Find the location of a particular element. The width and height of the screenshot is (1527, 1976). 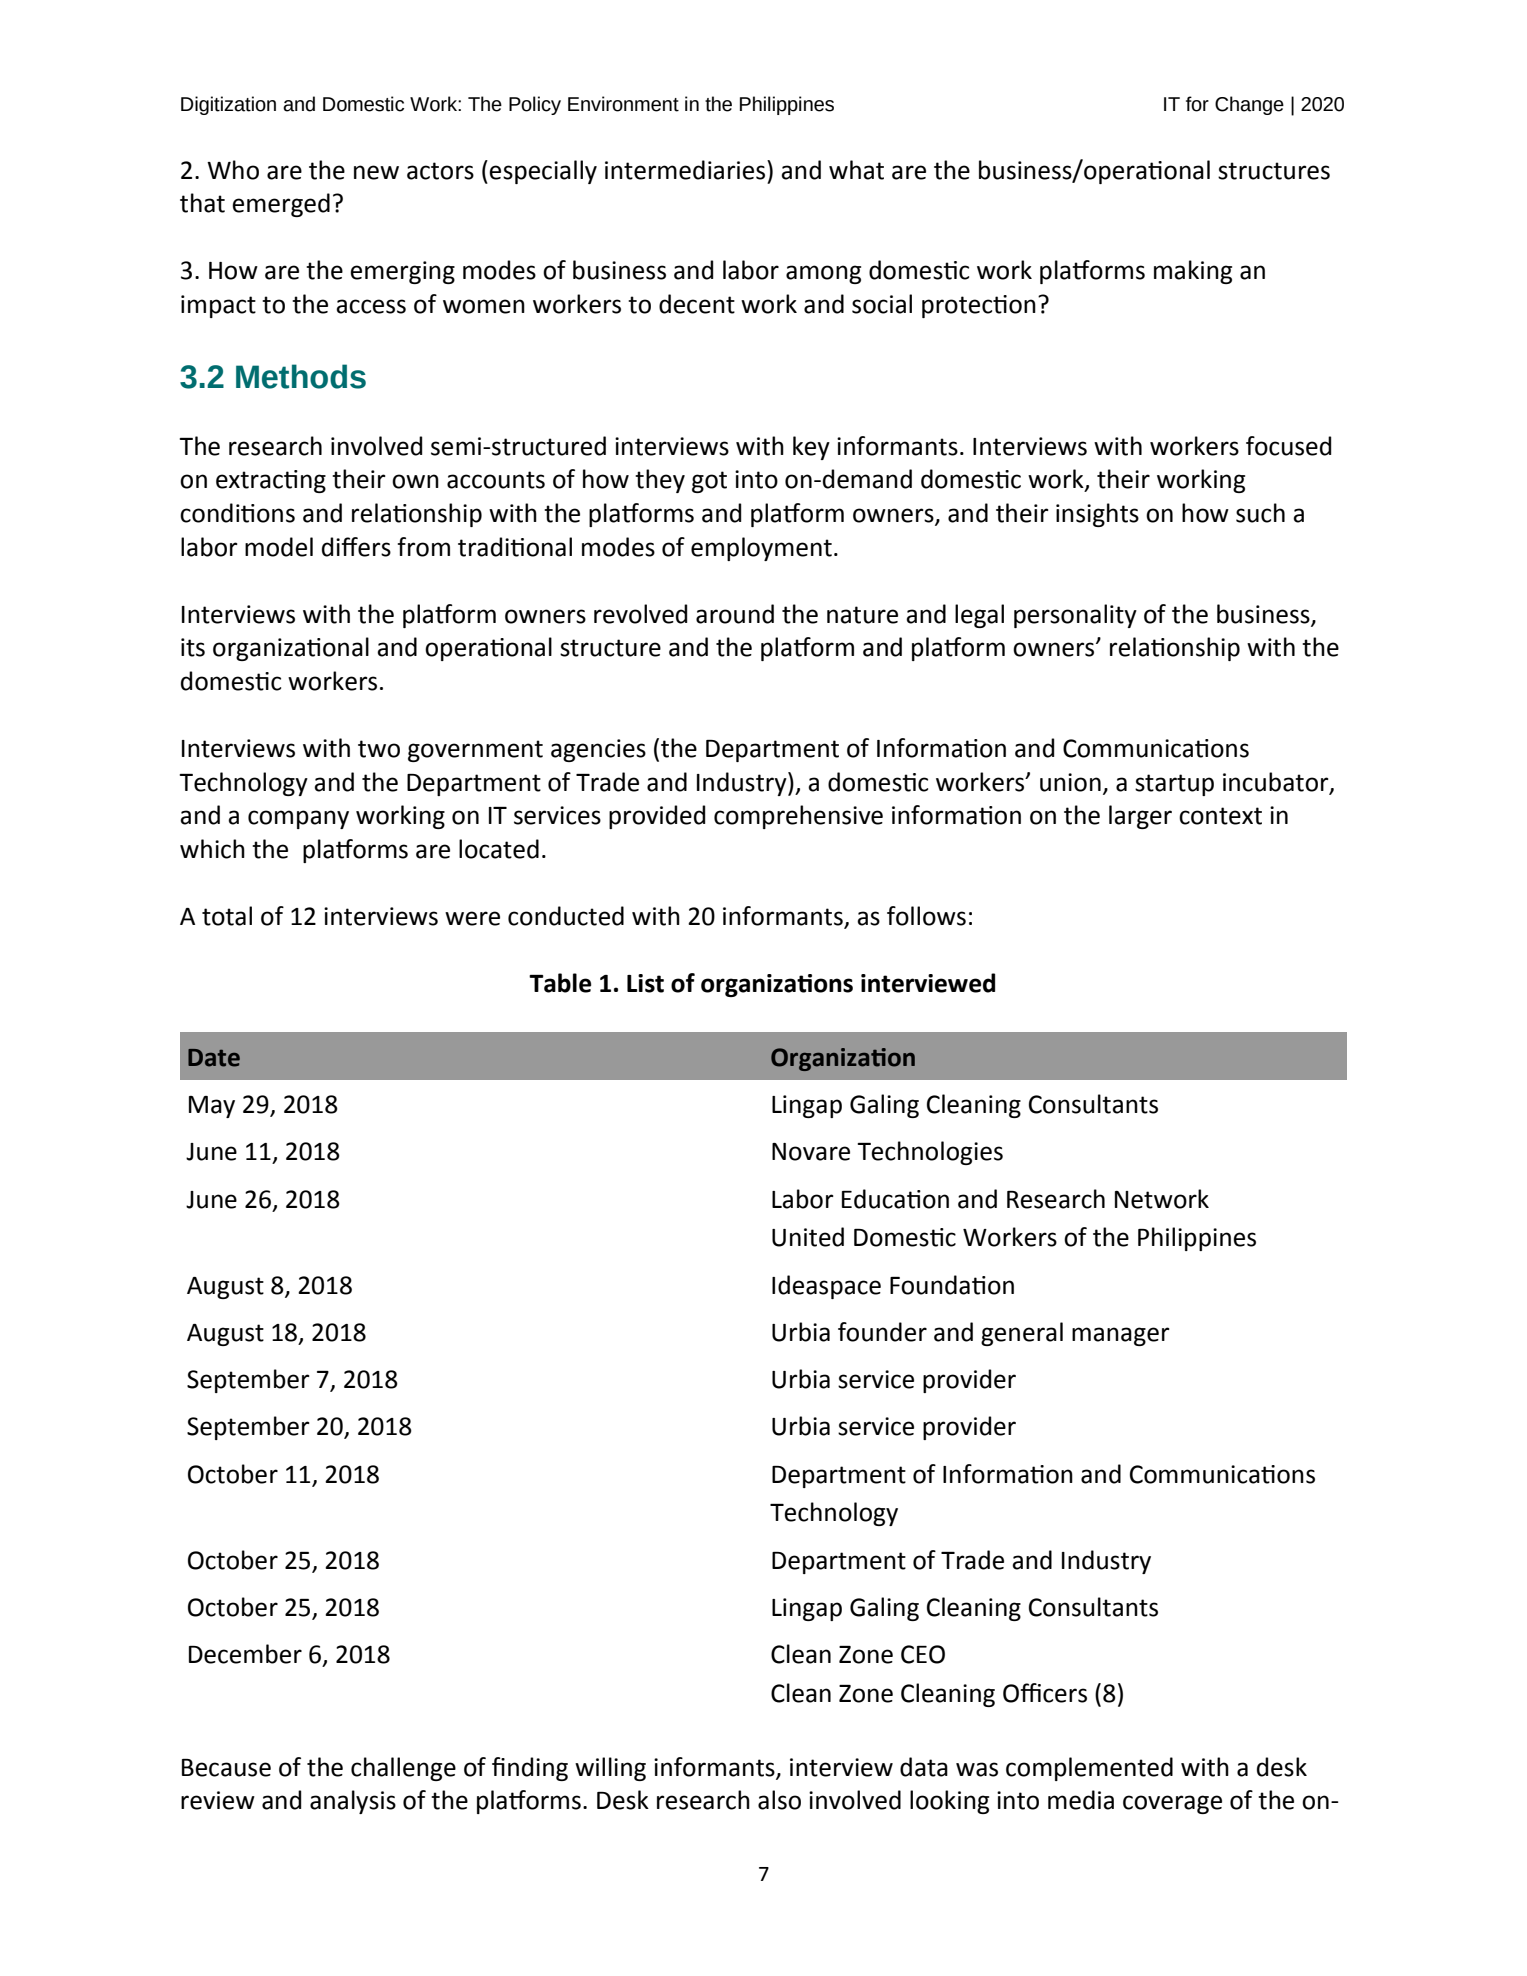

United is located at coordinates (808, 1237).
